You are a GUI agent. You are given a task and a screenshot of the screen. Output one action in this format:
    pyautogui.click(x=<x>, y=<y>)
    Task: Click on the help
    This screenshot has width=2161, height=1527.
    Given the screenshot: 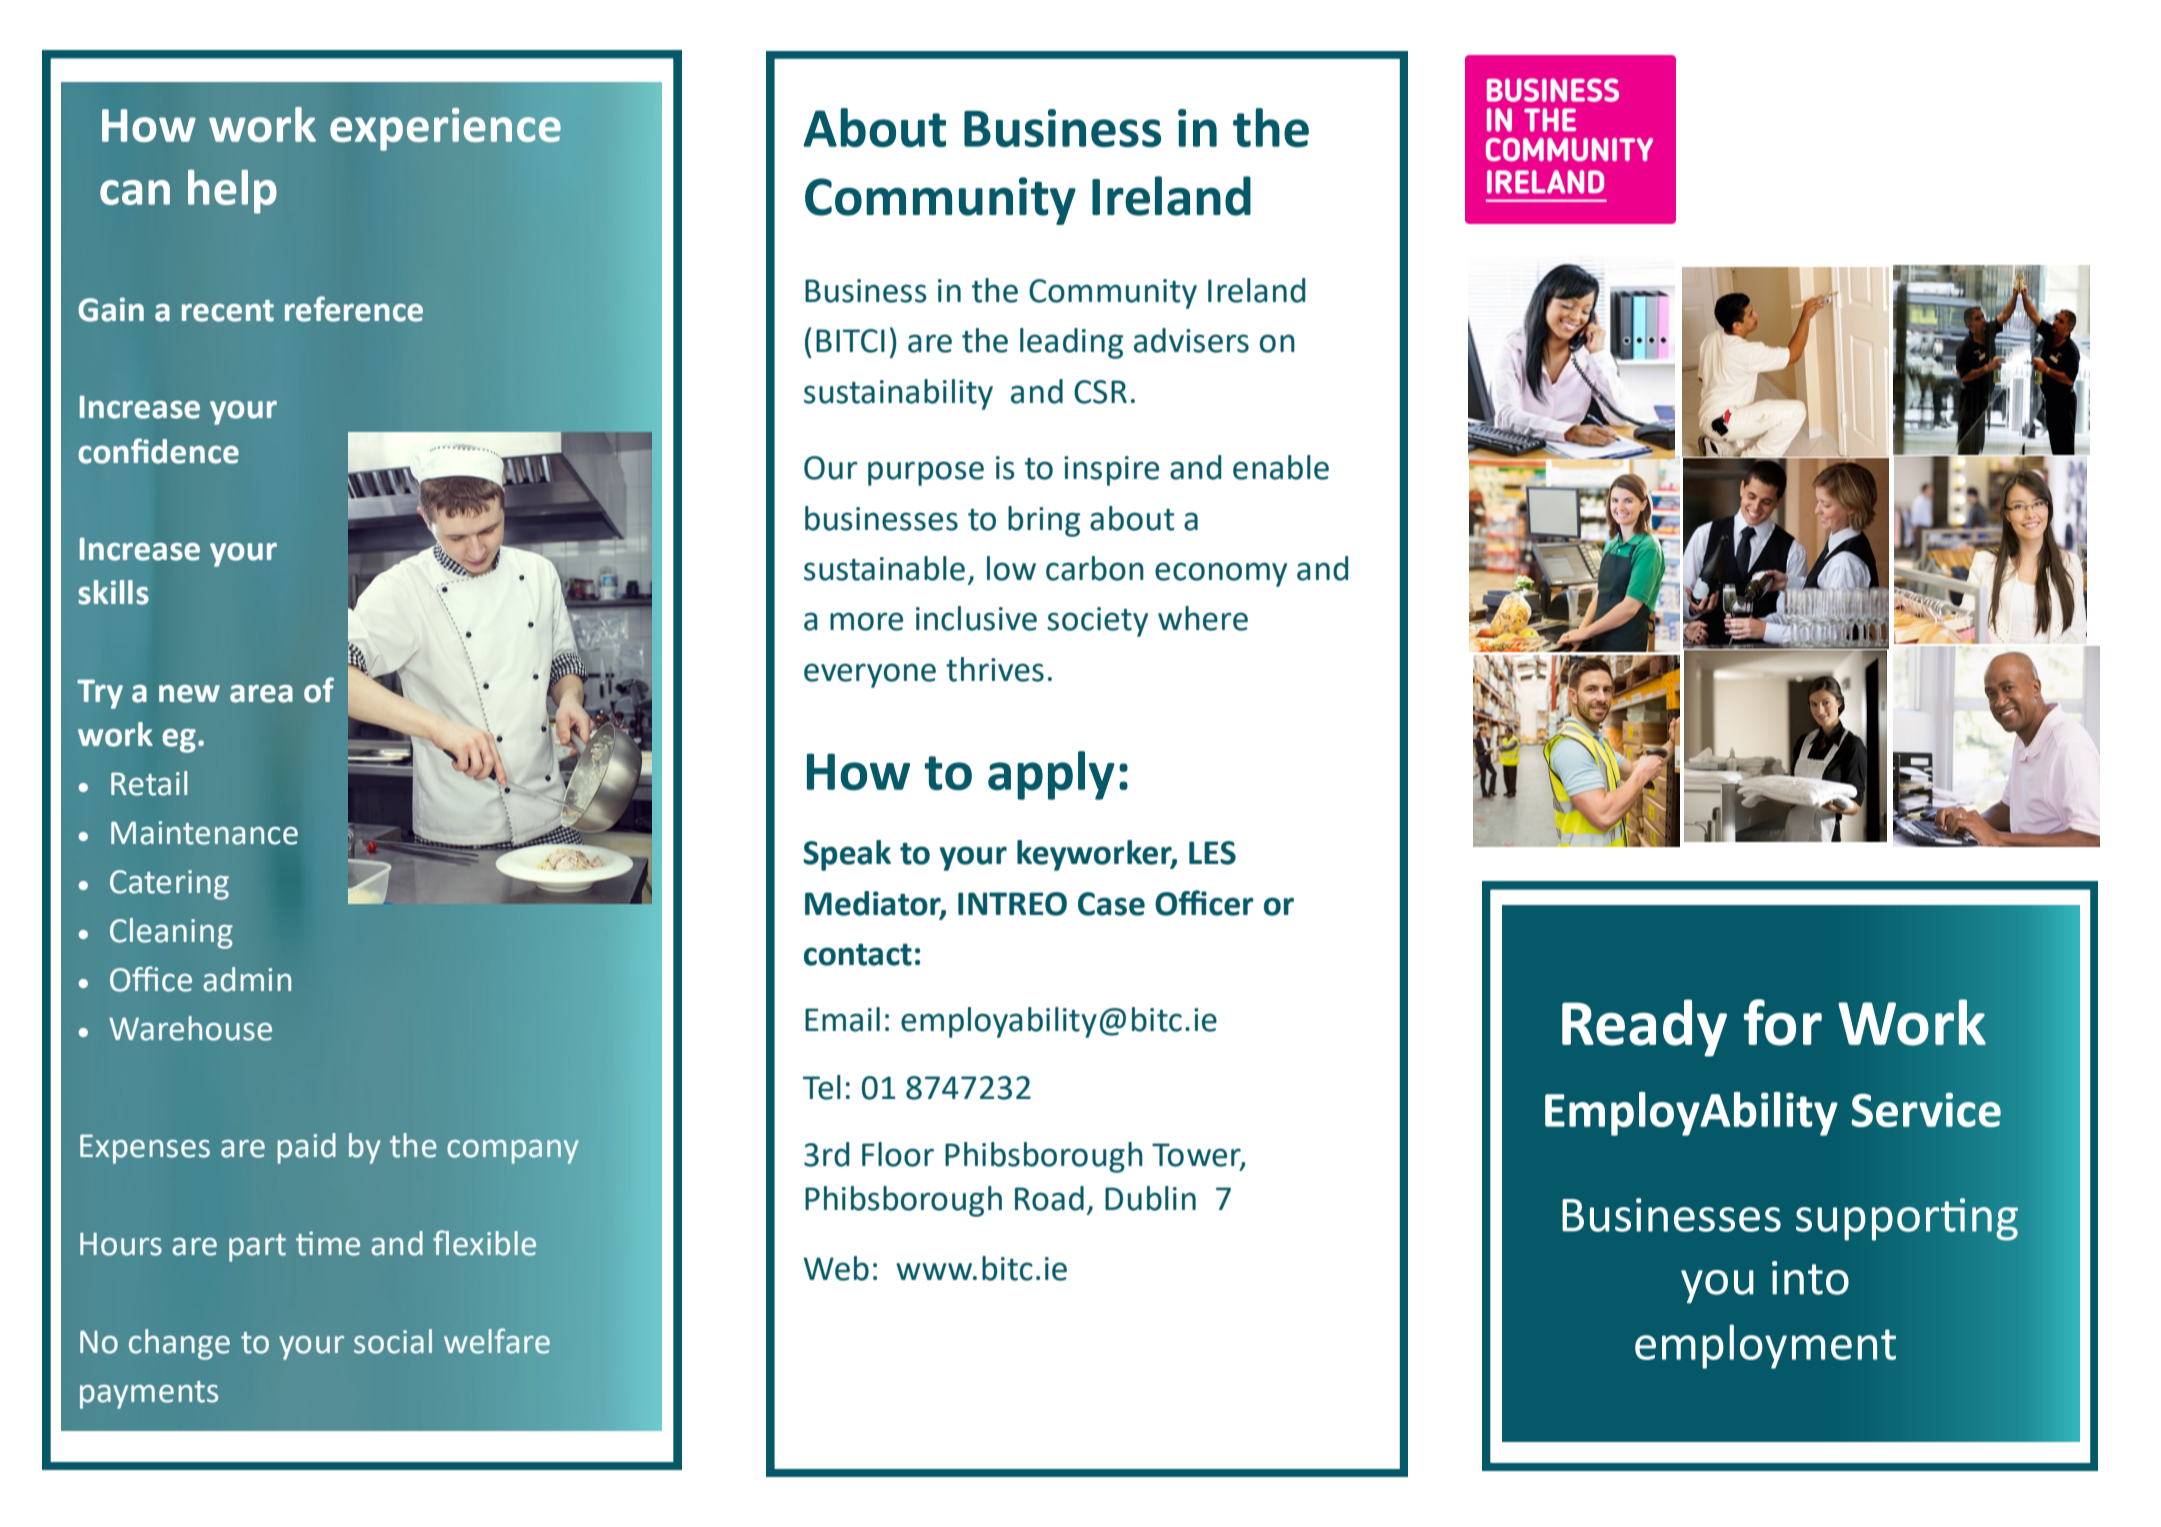 What is the action you would take?
    pyautogui.click(x=232, y=192)
